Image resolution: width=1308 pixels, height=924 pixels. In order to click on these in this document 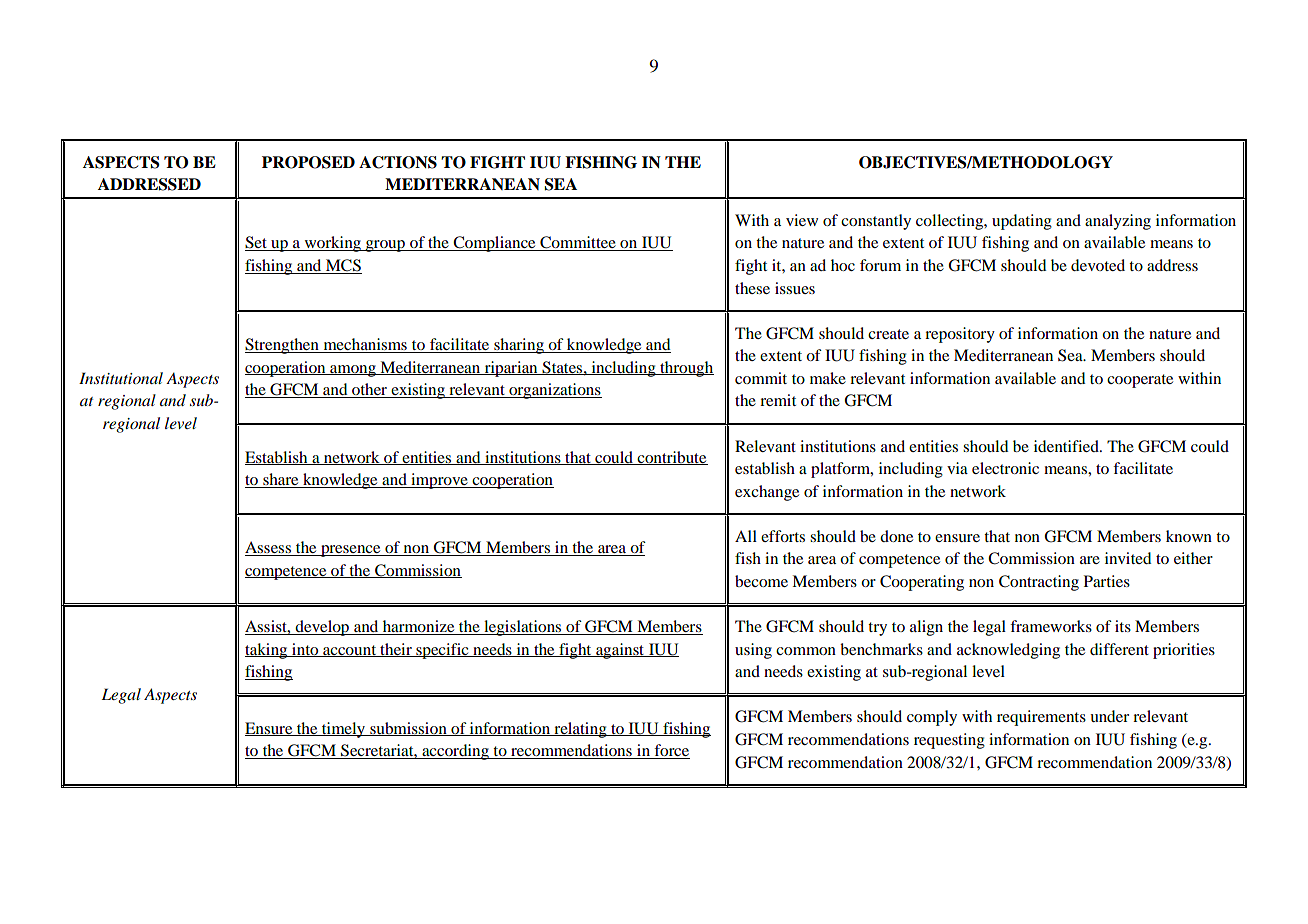, I will do `click(752, 288)`.
